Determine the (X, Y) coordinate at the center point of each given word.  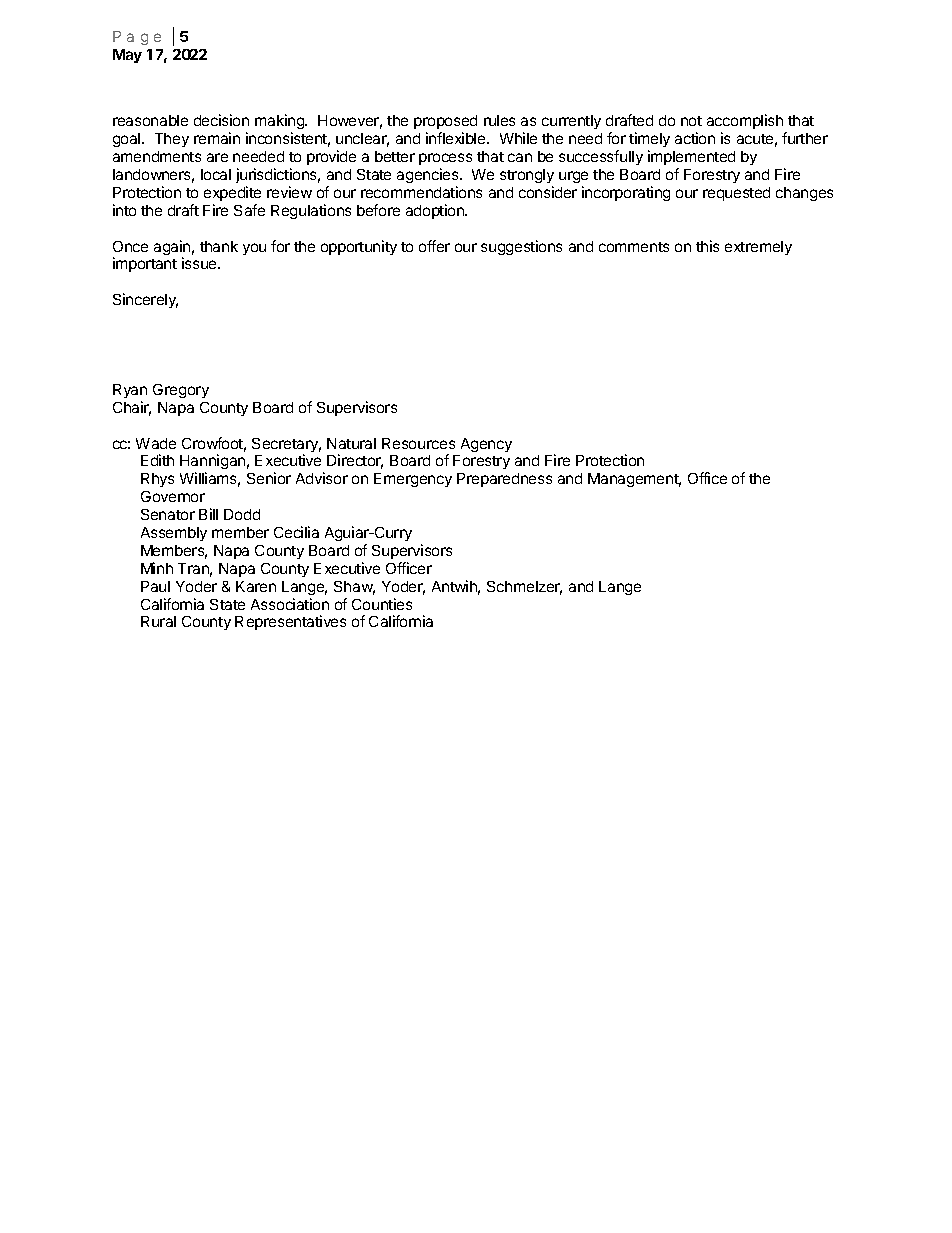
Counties (382, 604)
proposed (445, 122)
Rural (158, 621)
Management (634, 480)
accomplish (745, 121)
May (127, 56)
